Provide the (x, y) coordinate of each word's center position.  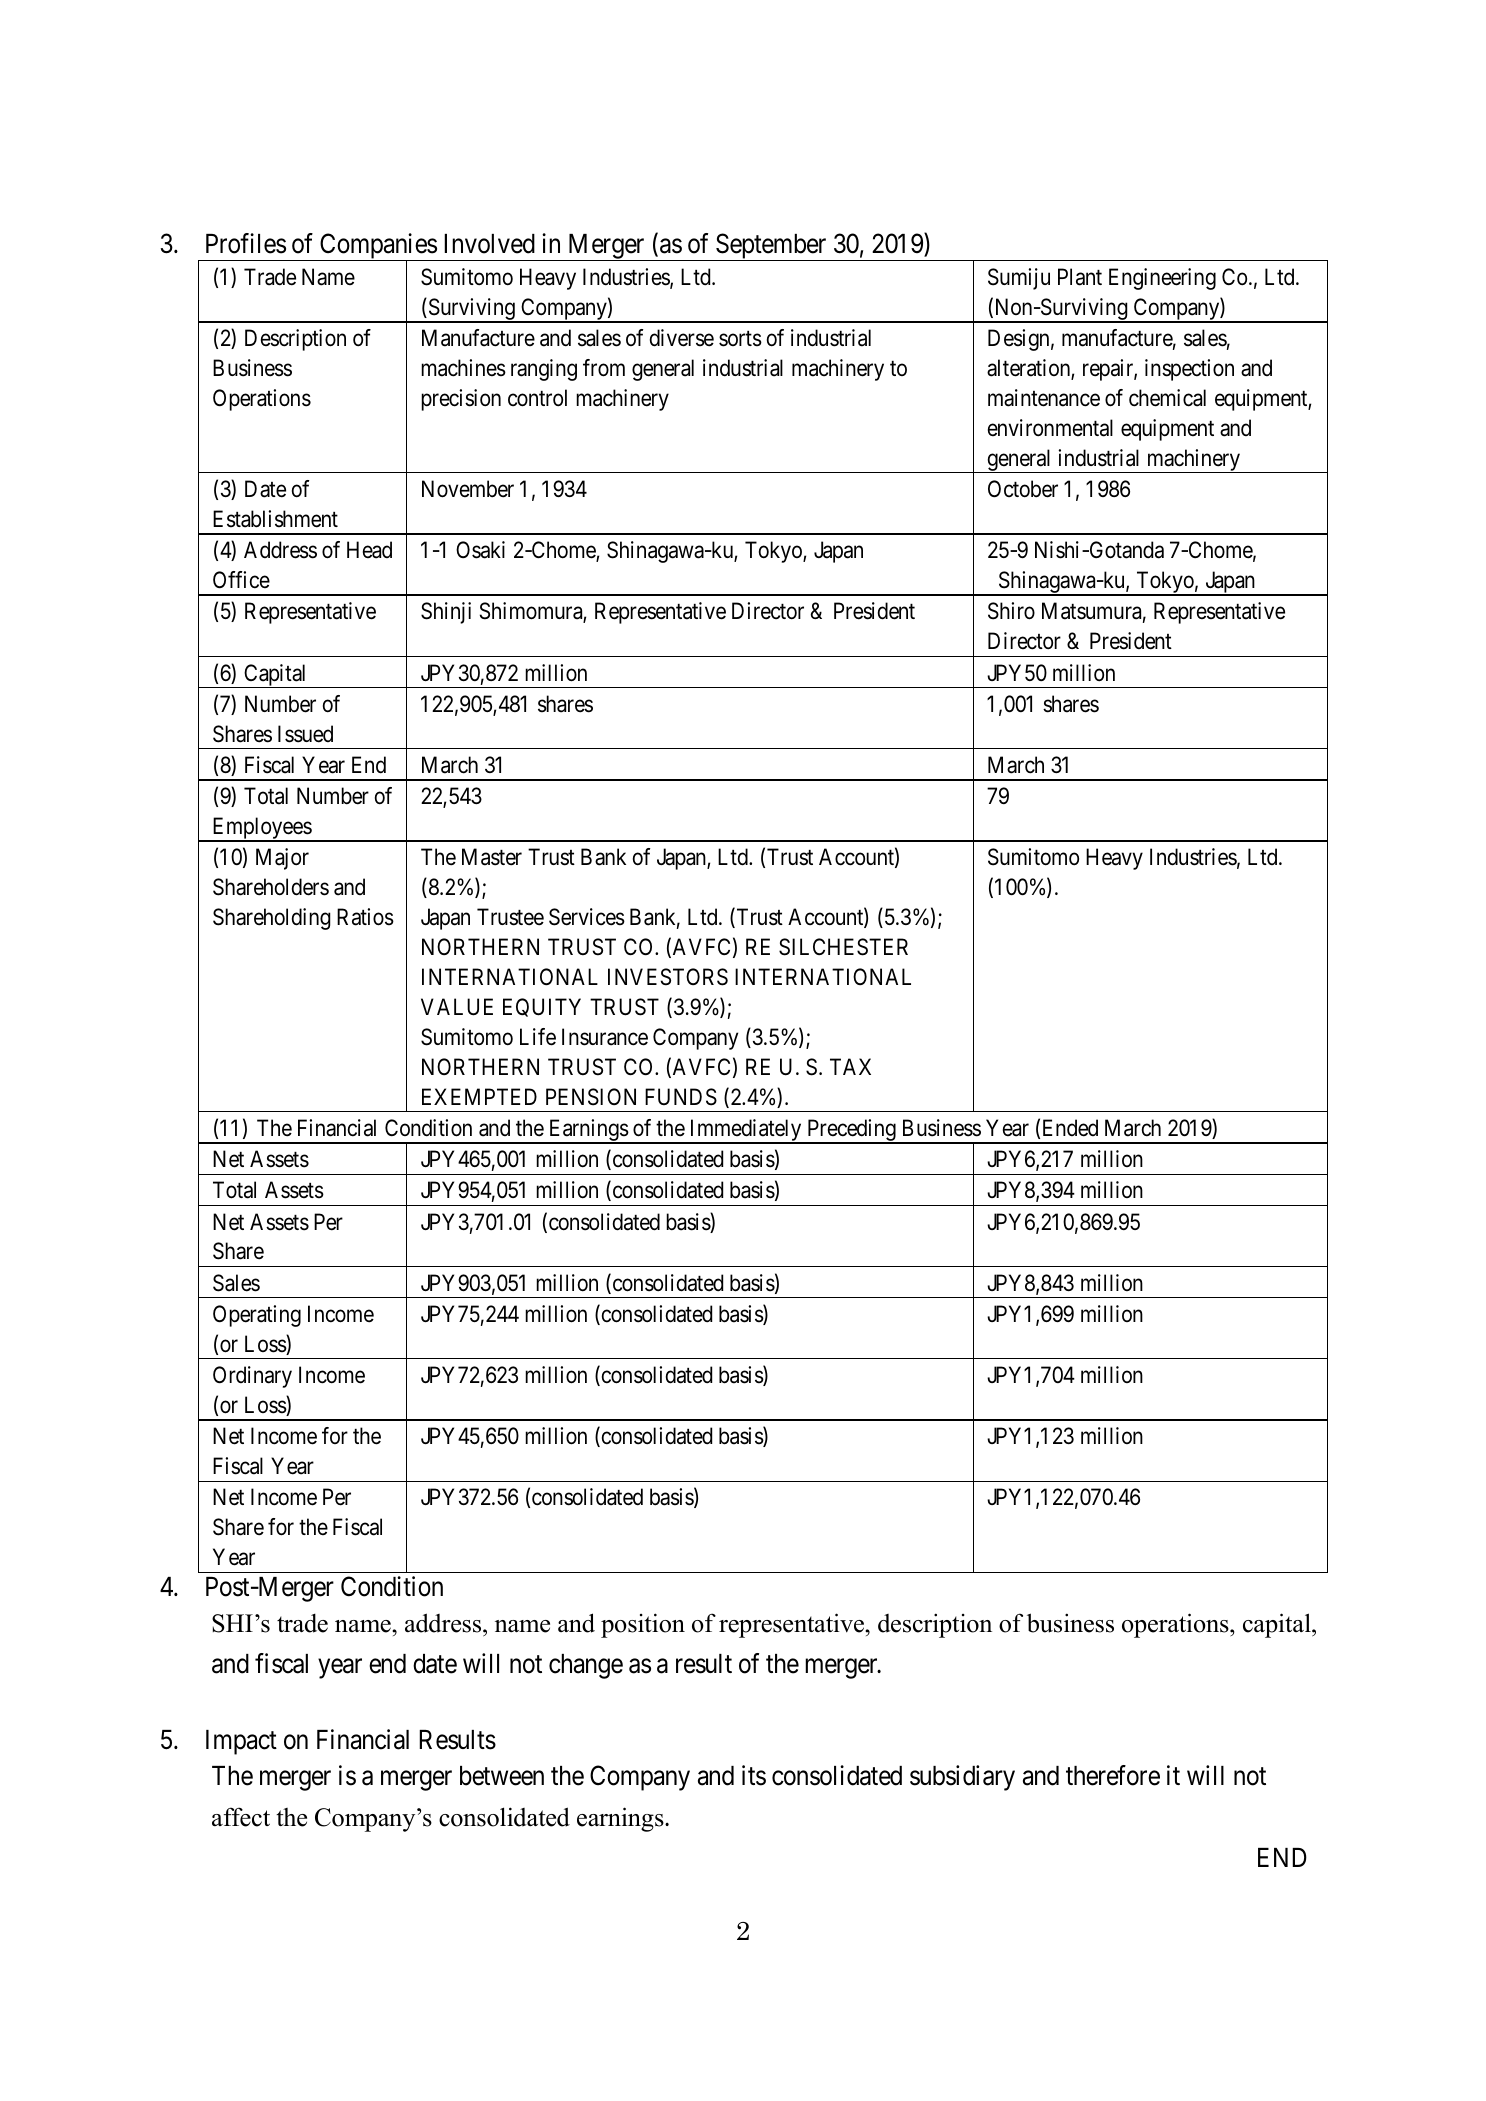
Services (587, 917)
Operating (257, 1316)
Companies (378, 247)
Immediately (745, 1131)
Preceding (851, 1131)
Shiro (1011, 611)
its (754, 1775)
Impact (241, 1742)
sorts (740, 339)
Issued (305, 734)
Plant (1080, 277)
